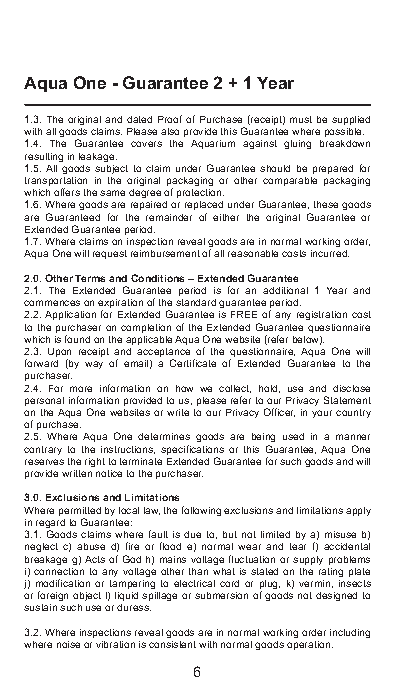 This document has height=692, width=396. What do you see at coordinates (351, 388) in the document?
I see `disclose` at bounding box center [351, 388].
